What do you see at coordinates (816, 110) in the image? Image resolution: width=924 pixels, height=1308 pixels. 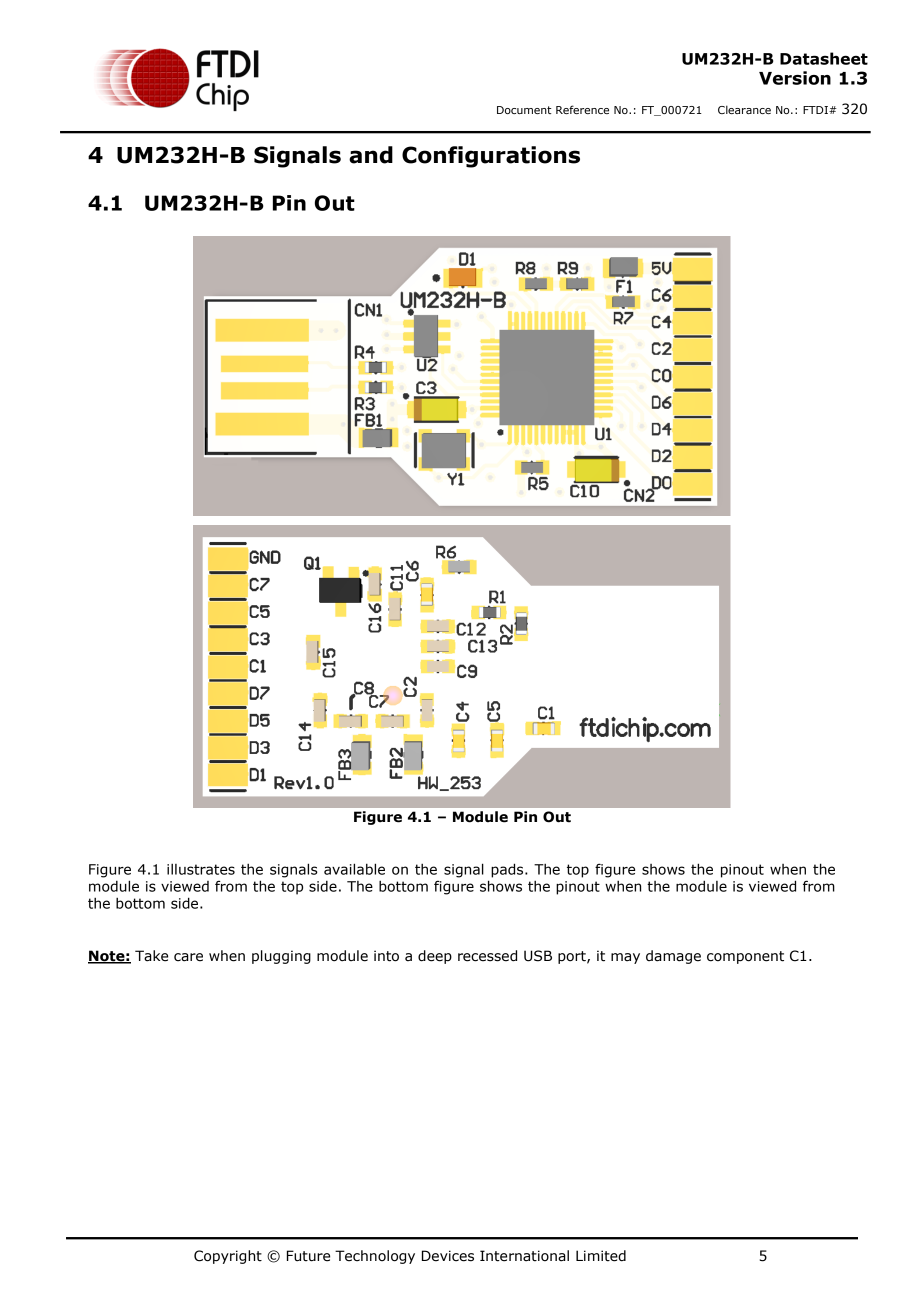 I see `FTDI` at bounding box center [816, 110].
